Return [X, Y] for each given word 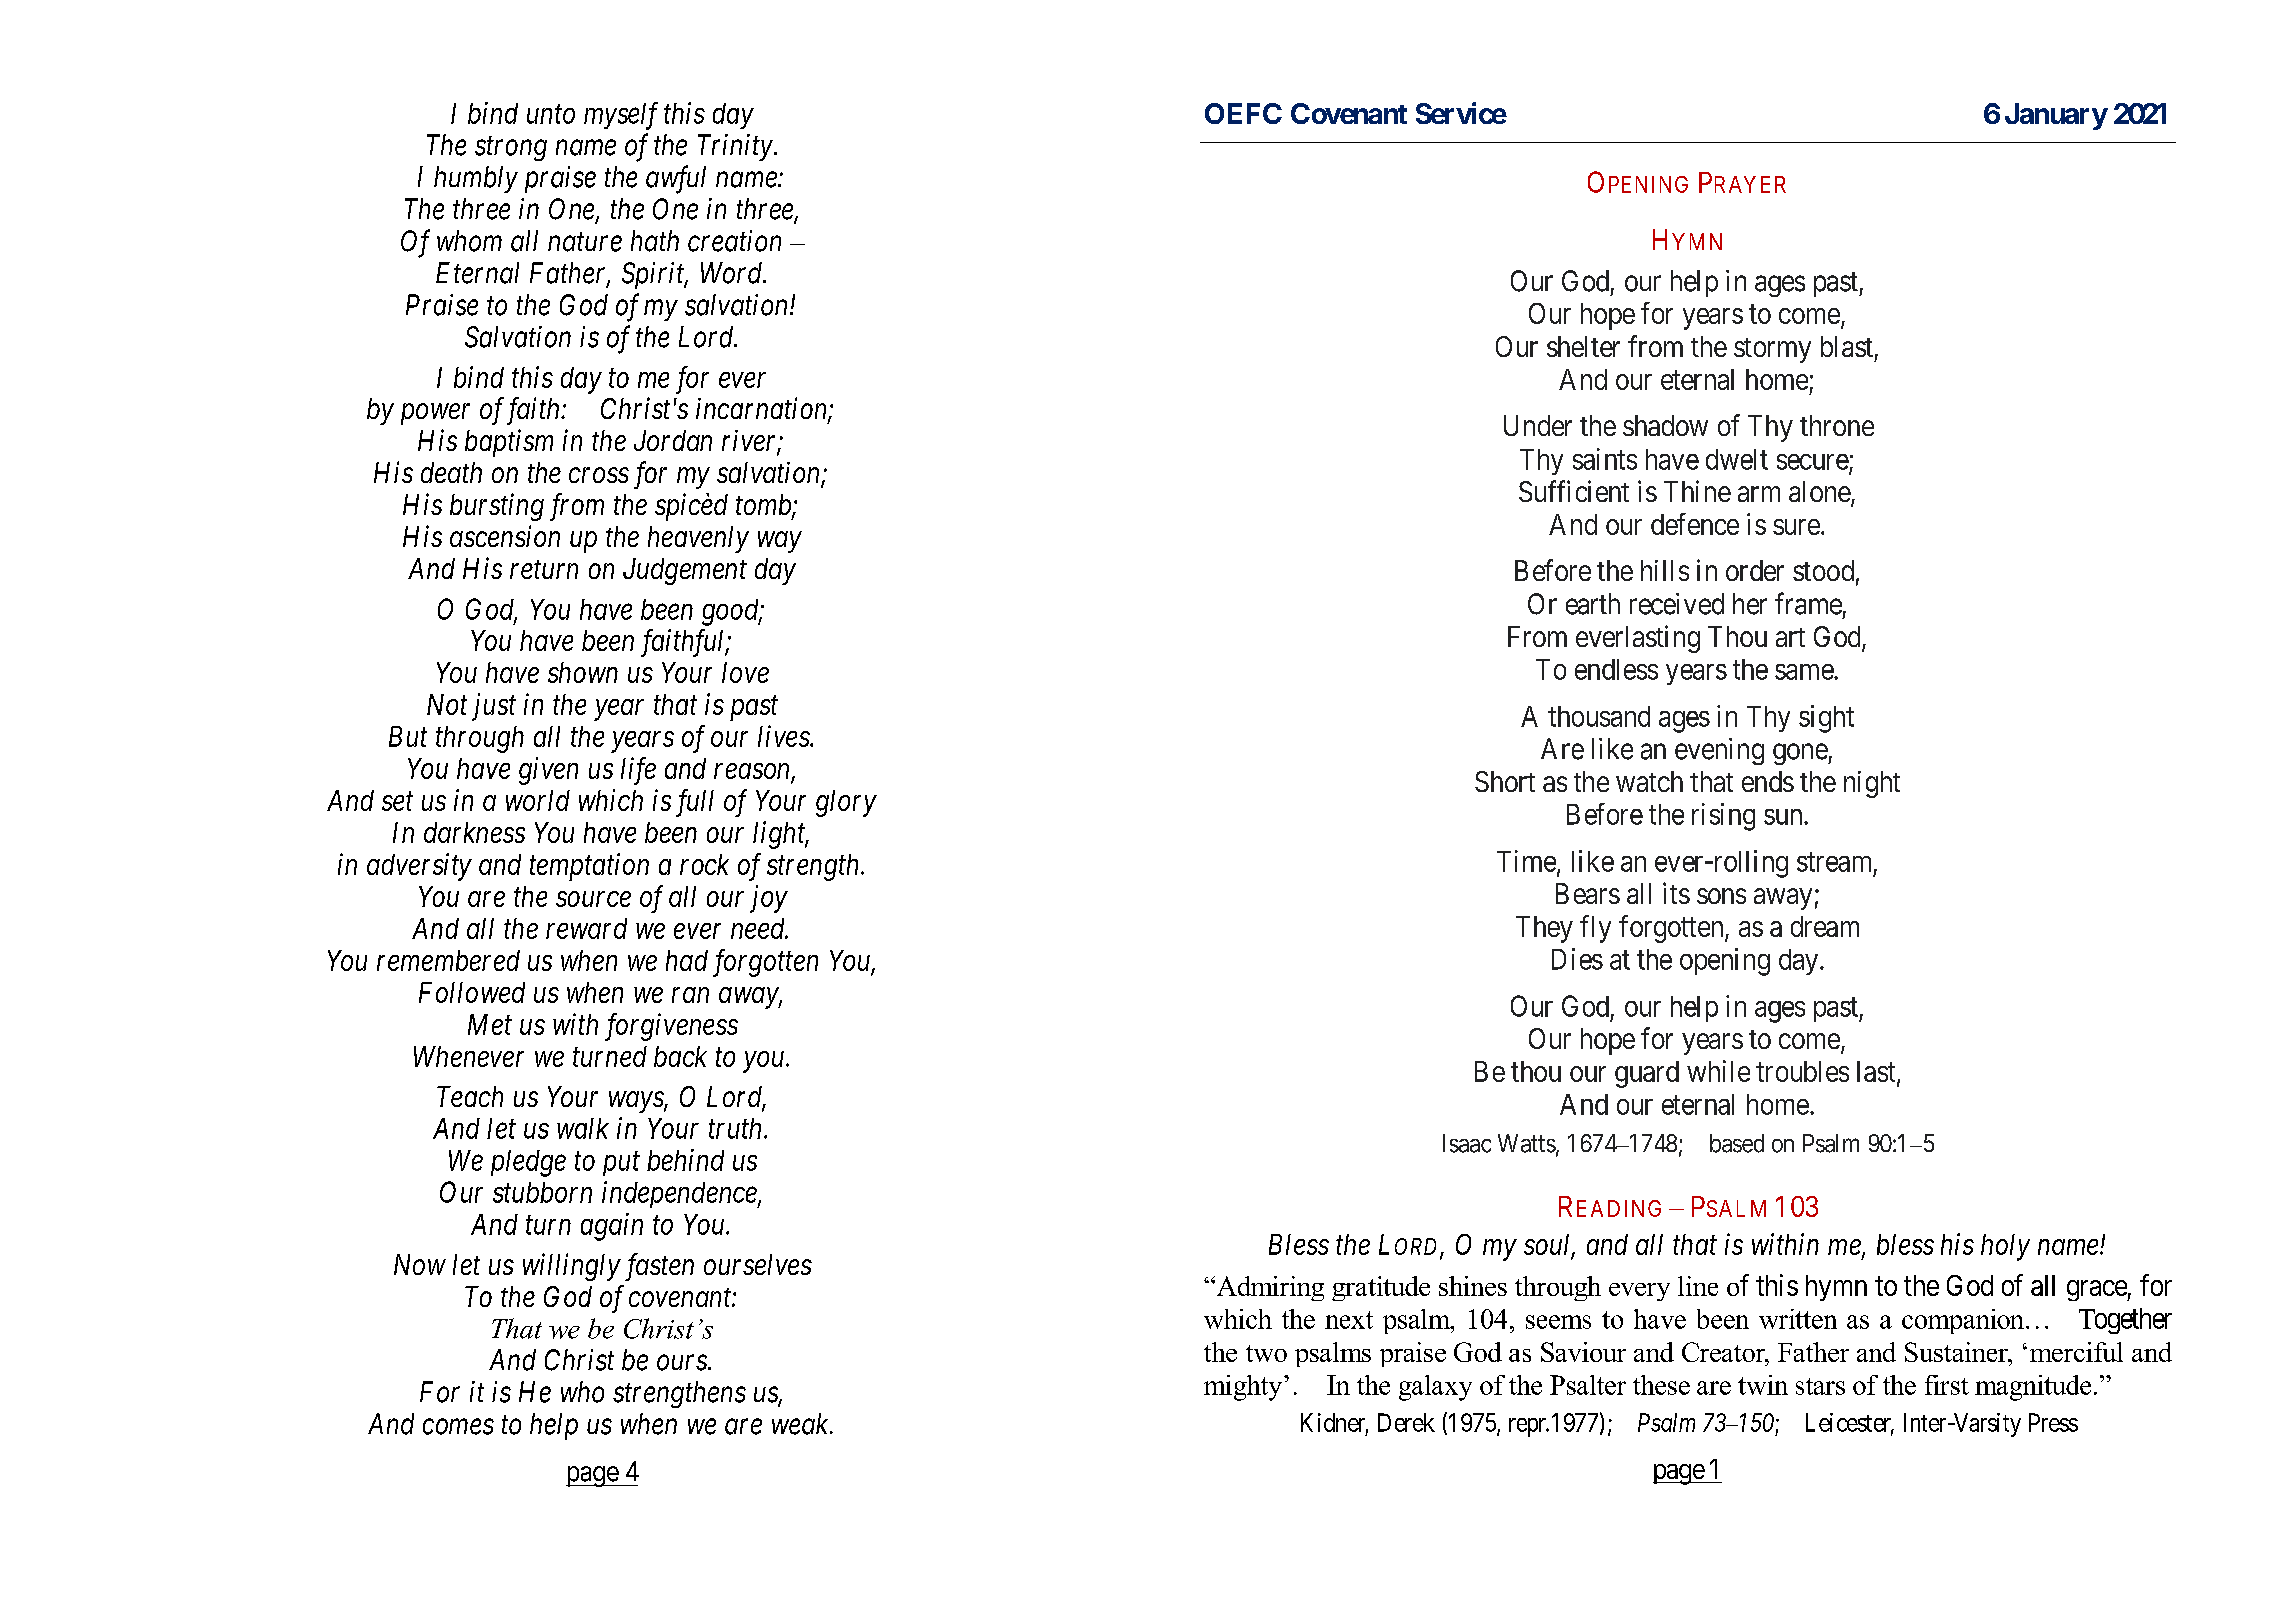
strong [511, 149]
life [638, 771]
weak [801, 1424]
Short [1505, 781]
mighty [1244, 1388]
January [2056, 116]
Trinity [735, 147]
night [1872, 784]
